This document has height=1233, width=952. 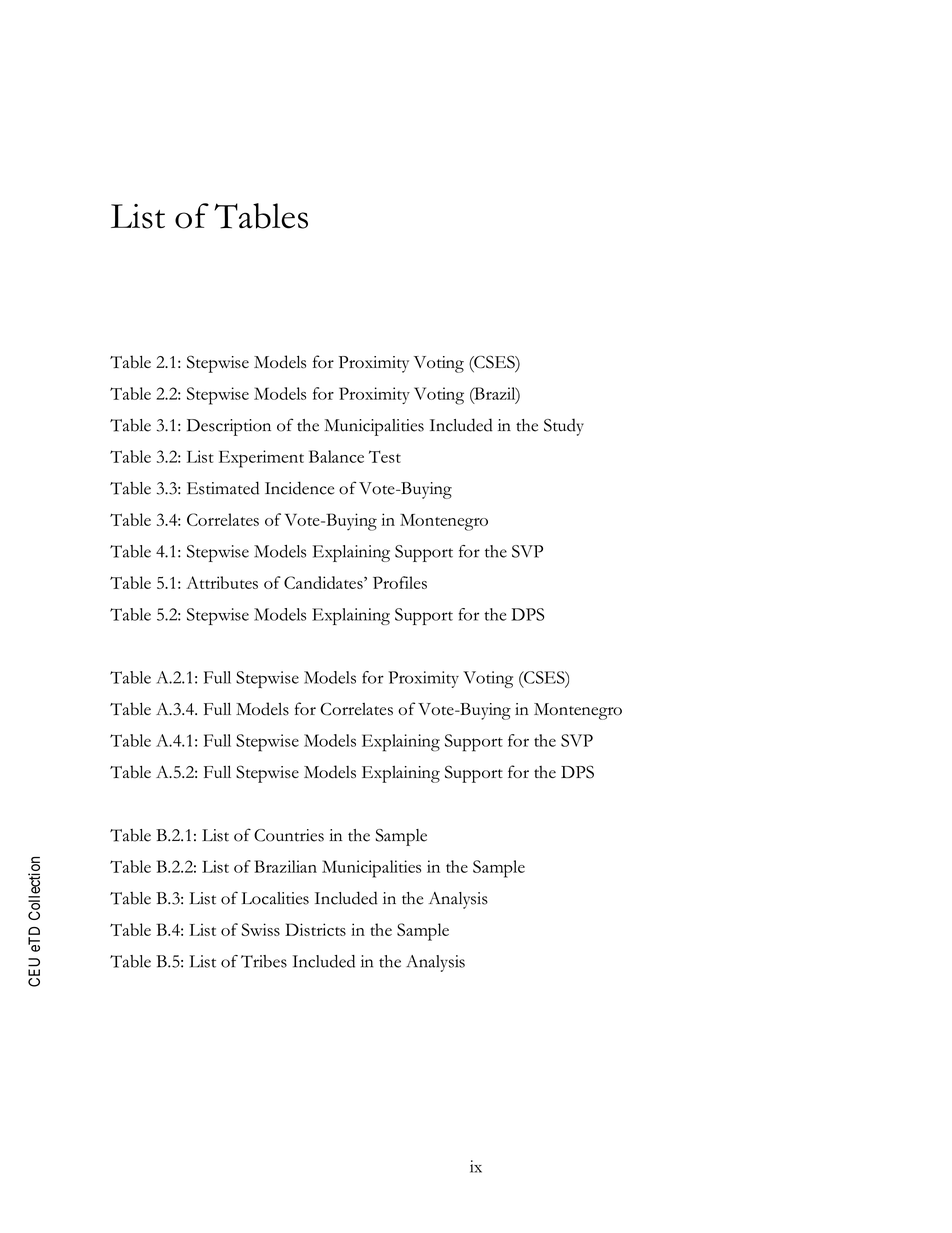 What do you see at coordinates (261, 459) in the document?
I see `Experiment` at bounding box center [261, 459].
